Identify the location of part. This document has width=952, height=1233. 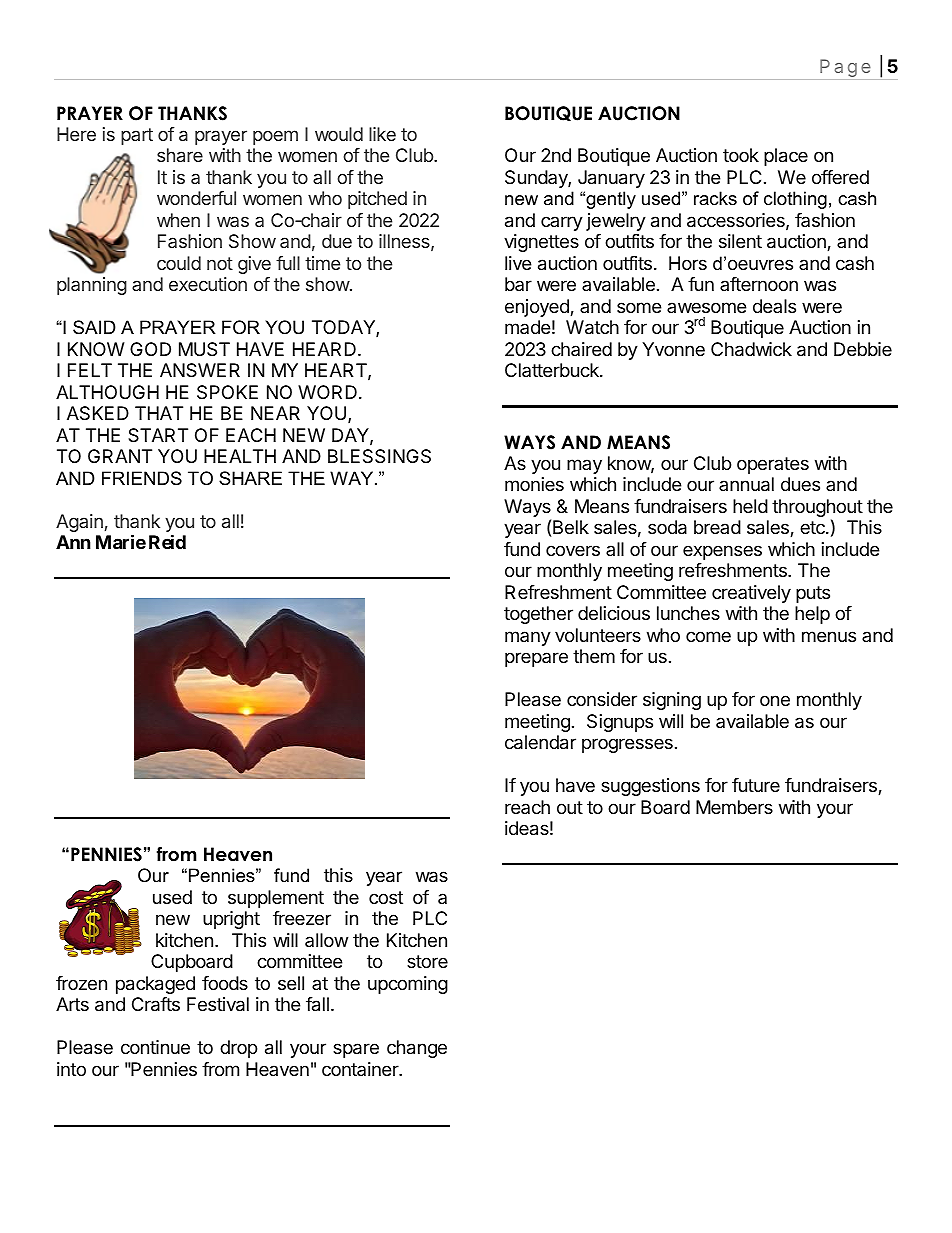
(137, 136).
